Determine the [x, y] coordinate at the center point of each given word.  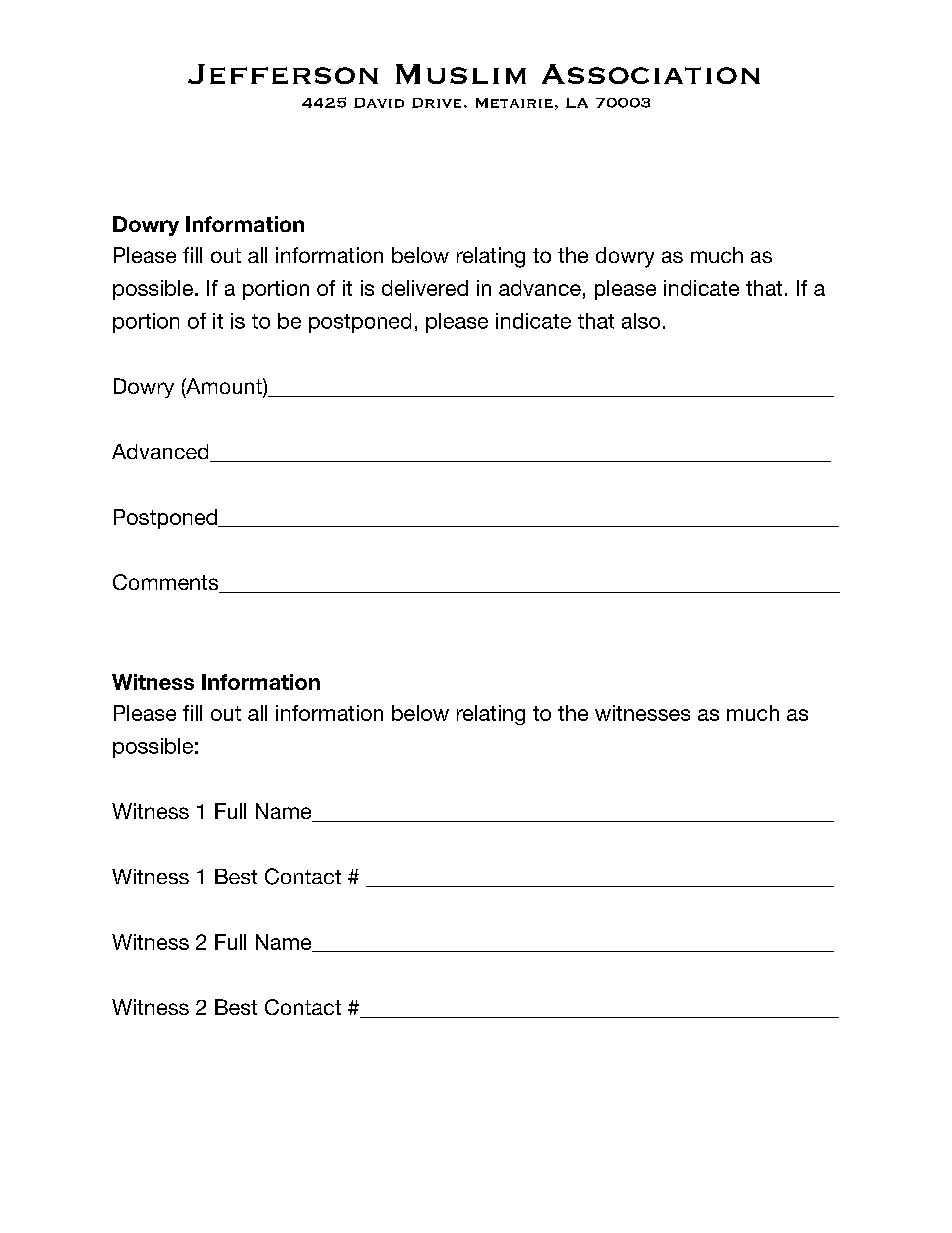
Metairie [514, 103]
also [641, 321]
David [379, 103]
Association [651, 74]
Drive [436, 103]
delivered [425, 288]
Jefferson [283, 74]
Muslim [461, 74]
